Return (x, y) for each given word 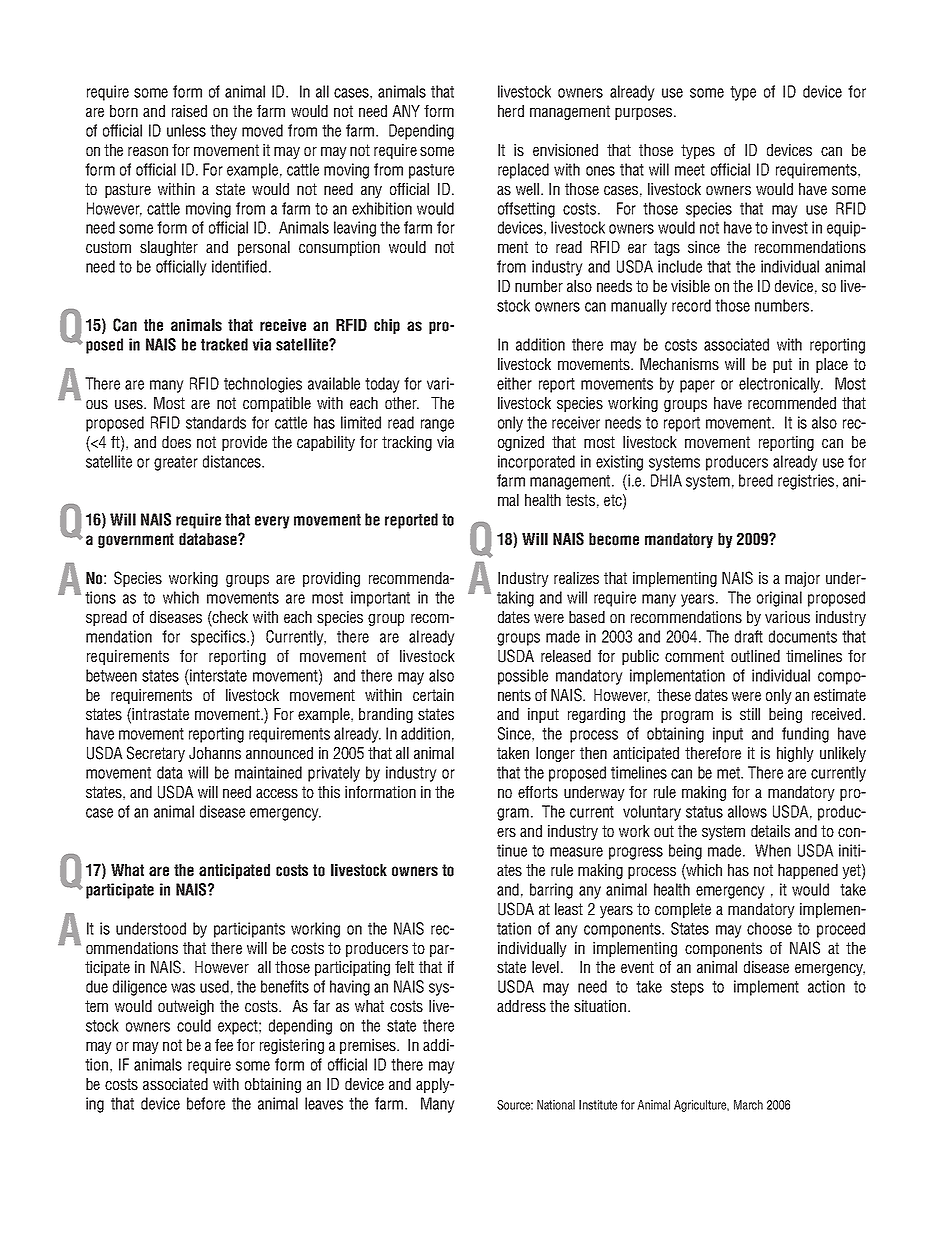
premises (369, 1046)
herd (511, 111)
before (206, 1103)
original (779, 599)
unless (186, 130)
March (748, 1105)
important (380, 599)
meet (690, 170)
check (229, 618)
